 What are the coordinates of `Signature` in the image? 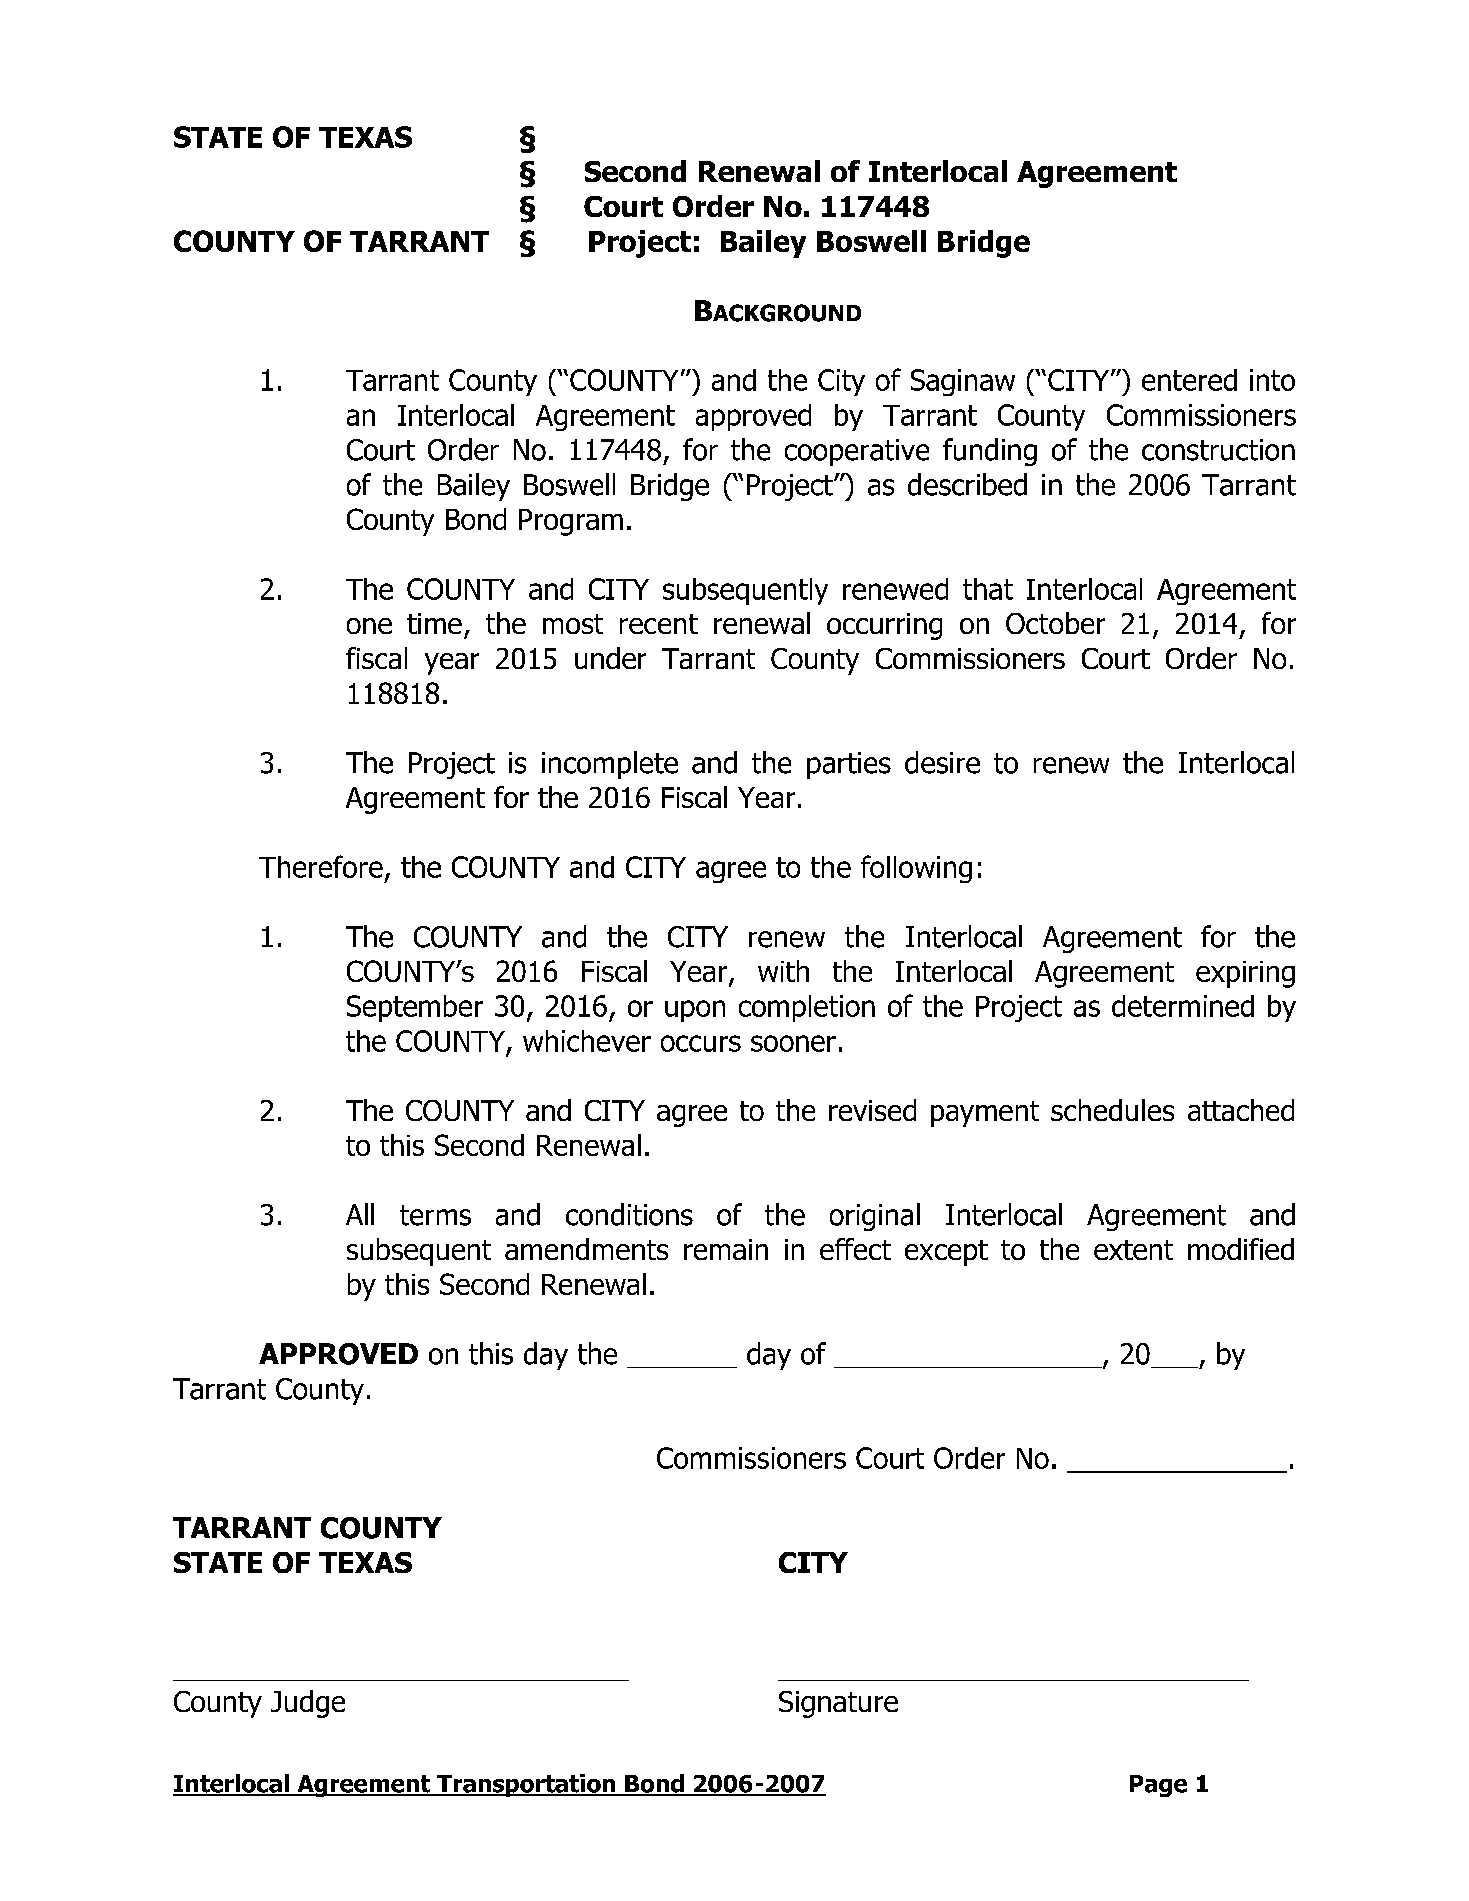 It's located at (838, 1704).
